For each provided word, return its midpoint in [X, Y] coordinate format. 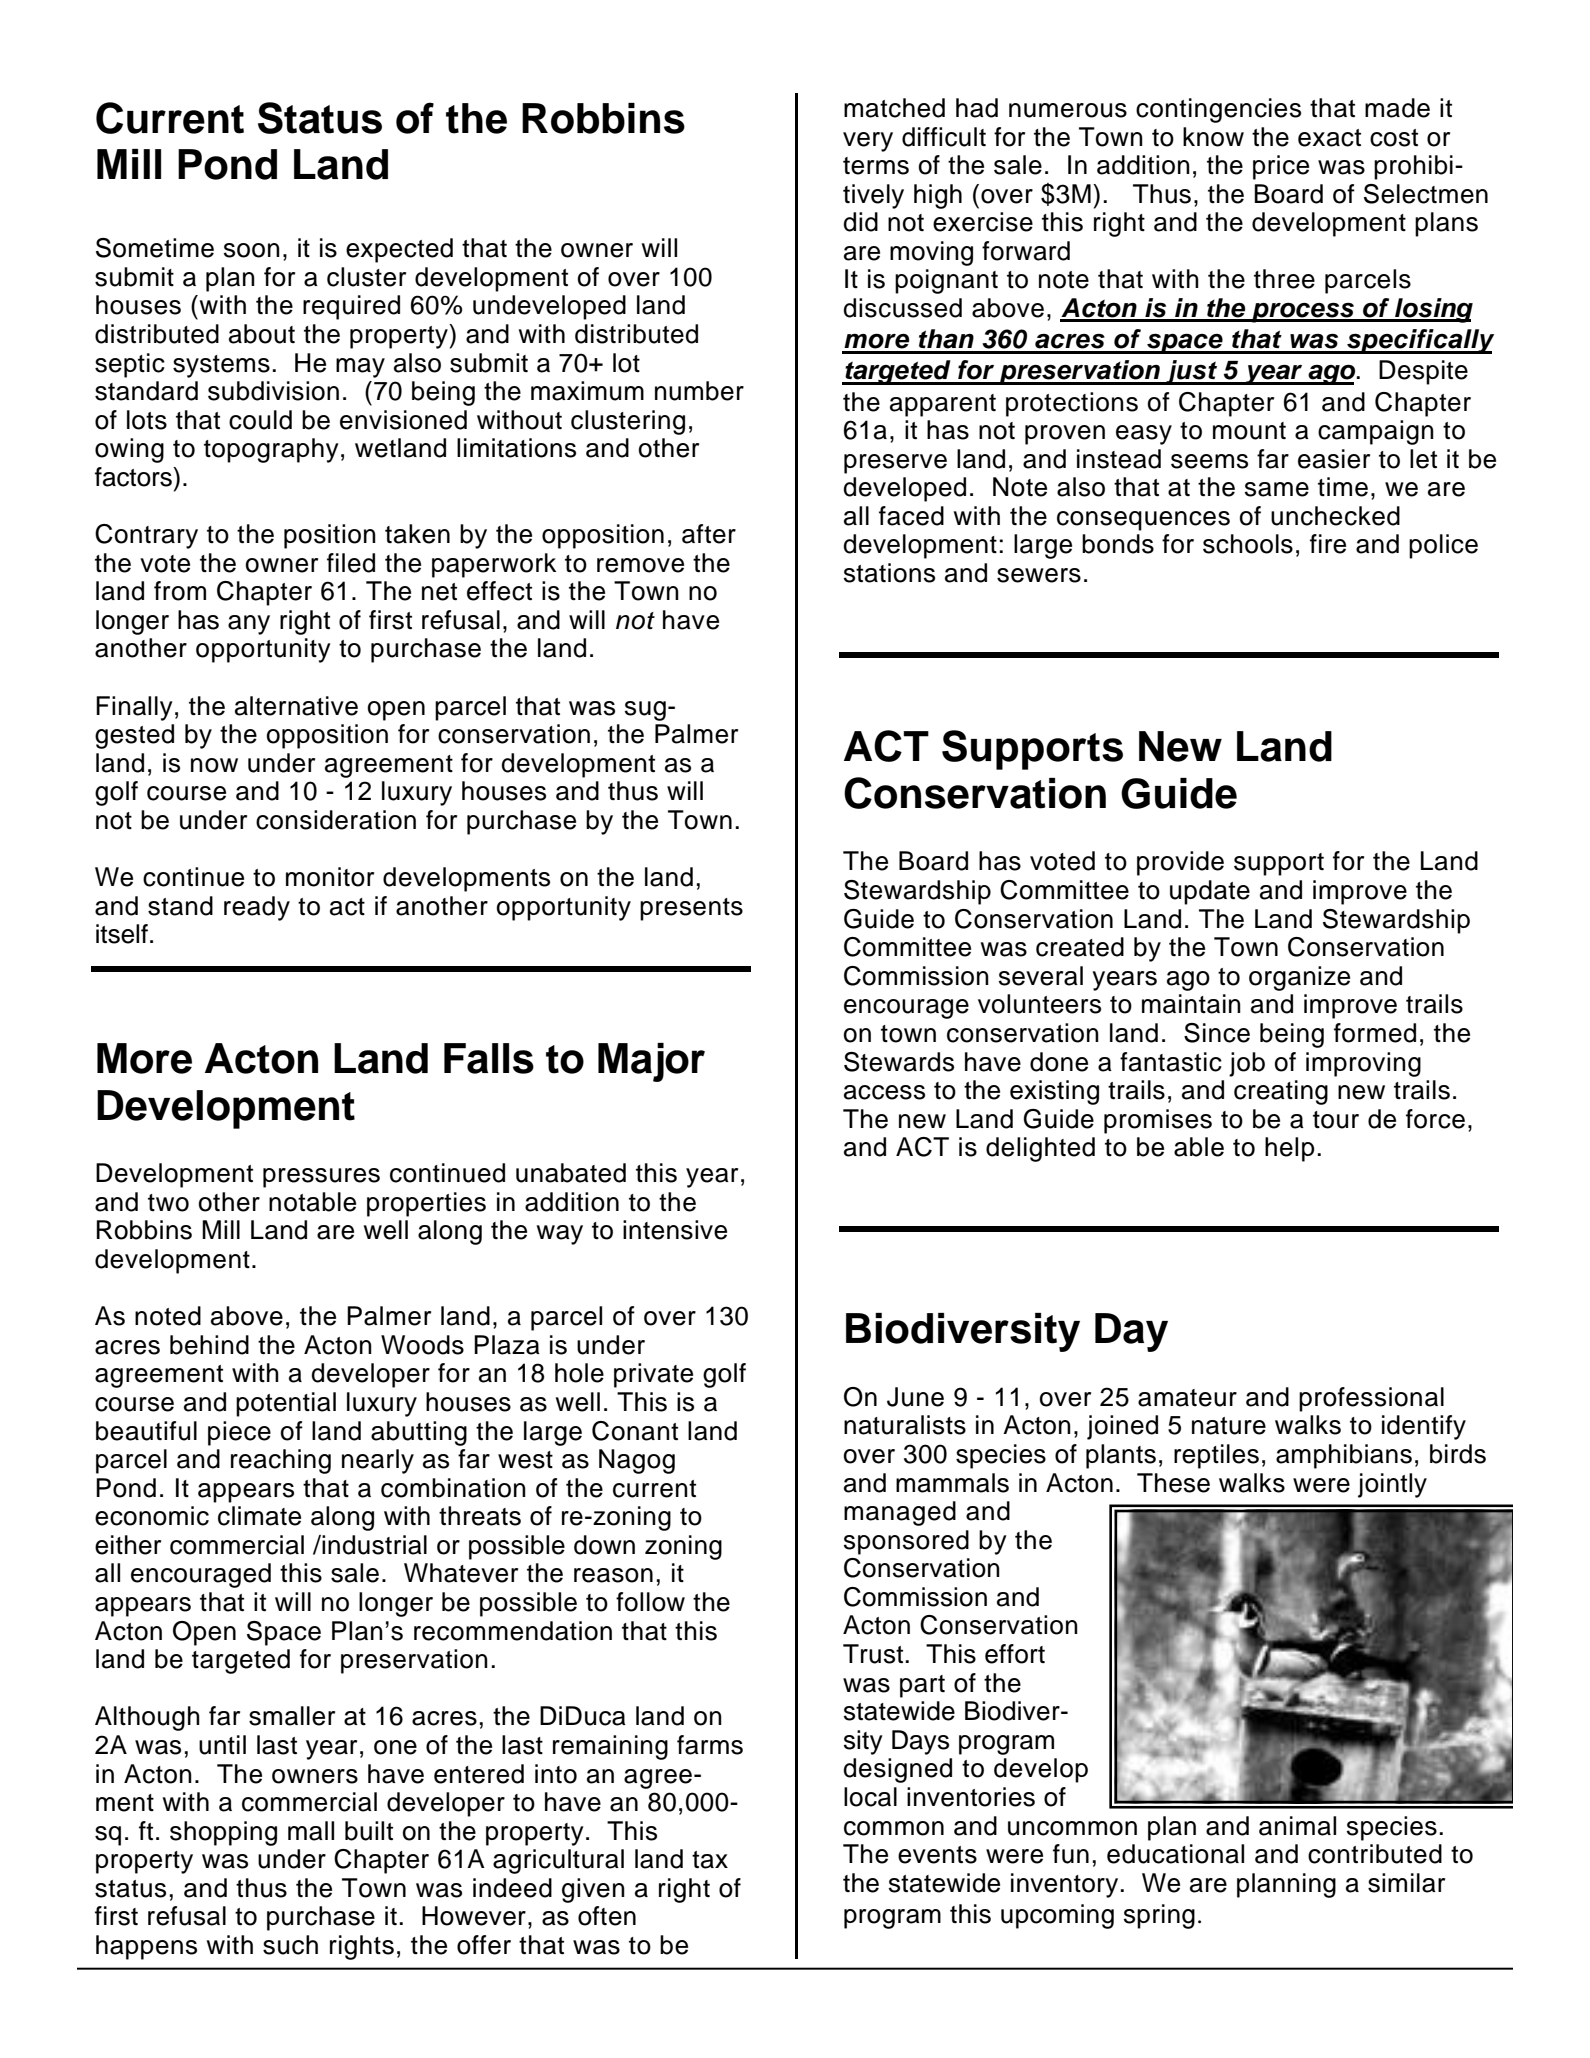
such [290, 1945]
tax [710, 1860]
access [884, 1092]
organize [1299, 978]
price [1281, 167]
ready [257, 908]
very [868, 142]
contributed [1375, 1854]
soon [252, 250]
